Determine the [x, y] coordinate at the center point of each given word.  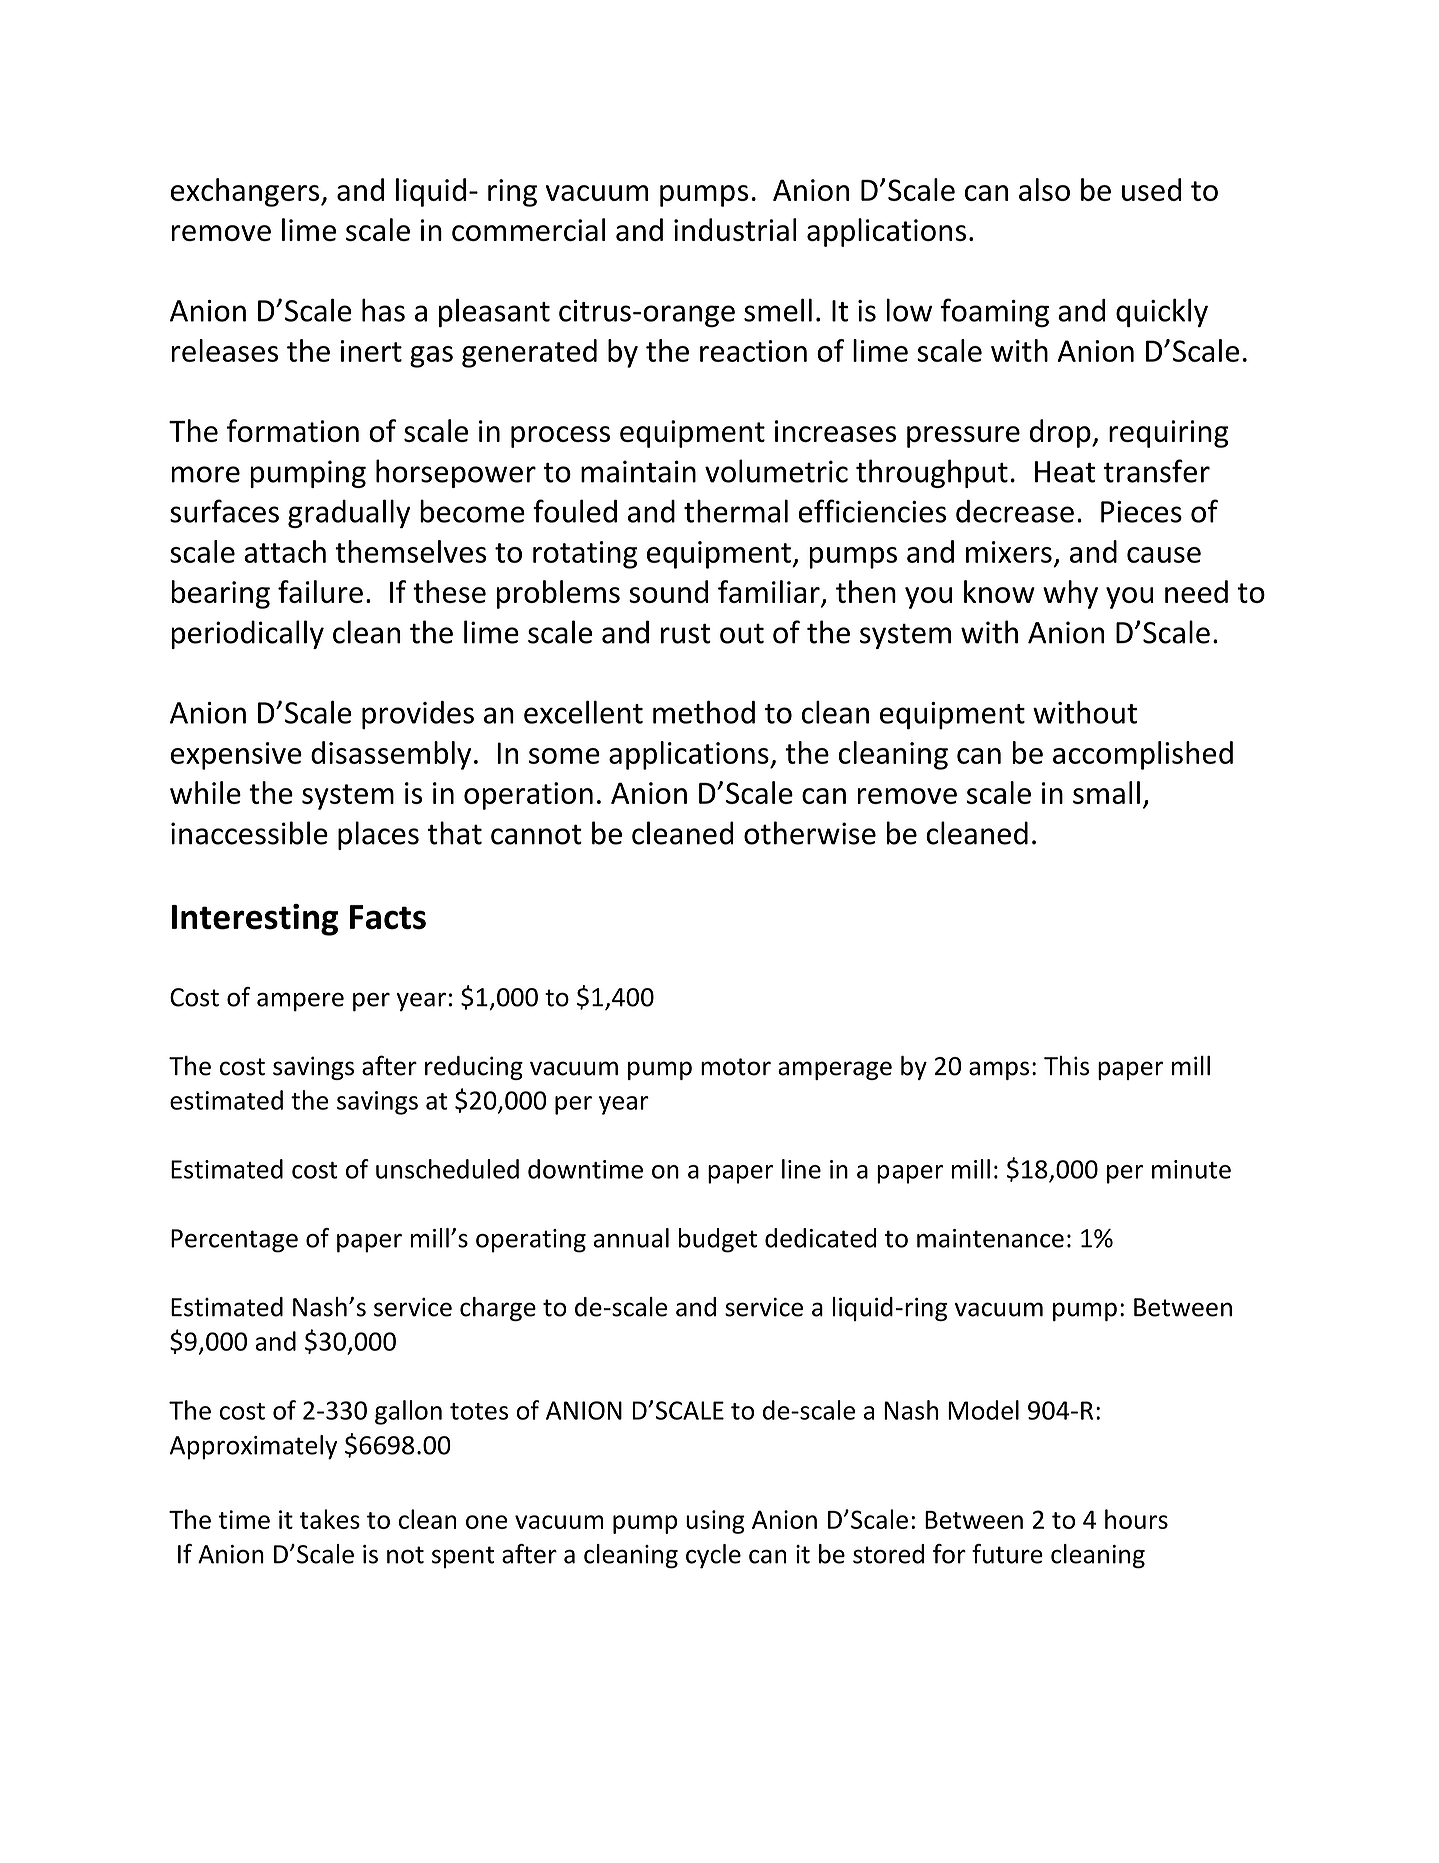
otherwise [810, 833]
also [1044, 189]
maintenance [990, 1238]
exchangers [246, 192]
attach [285, 551]
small [1106, 792]
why [1070, 594]
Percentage [234, 1241]
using [715, 1522]
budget [718, 1240]
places [378, 835]
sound [668, 591]
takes [330, 1519]
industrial [735, 229]
